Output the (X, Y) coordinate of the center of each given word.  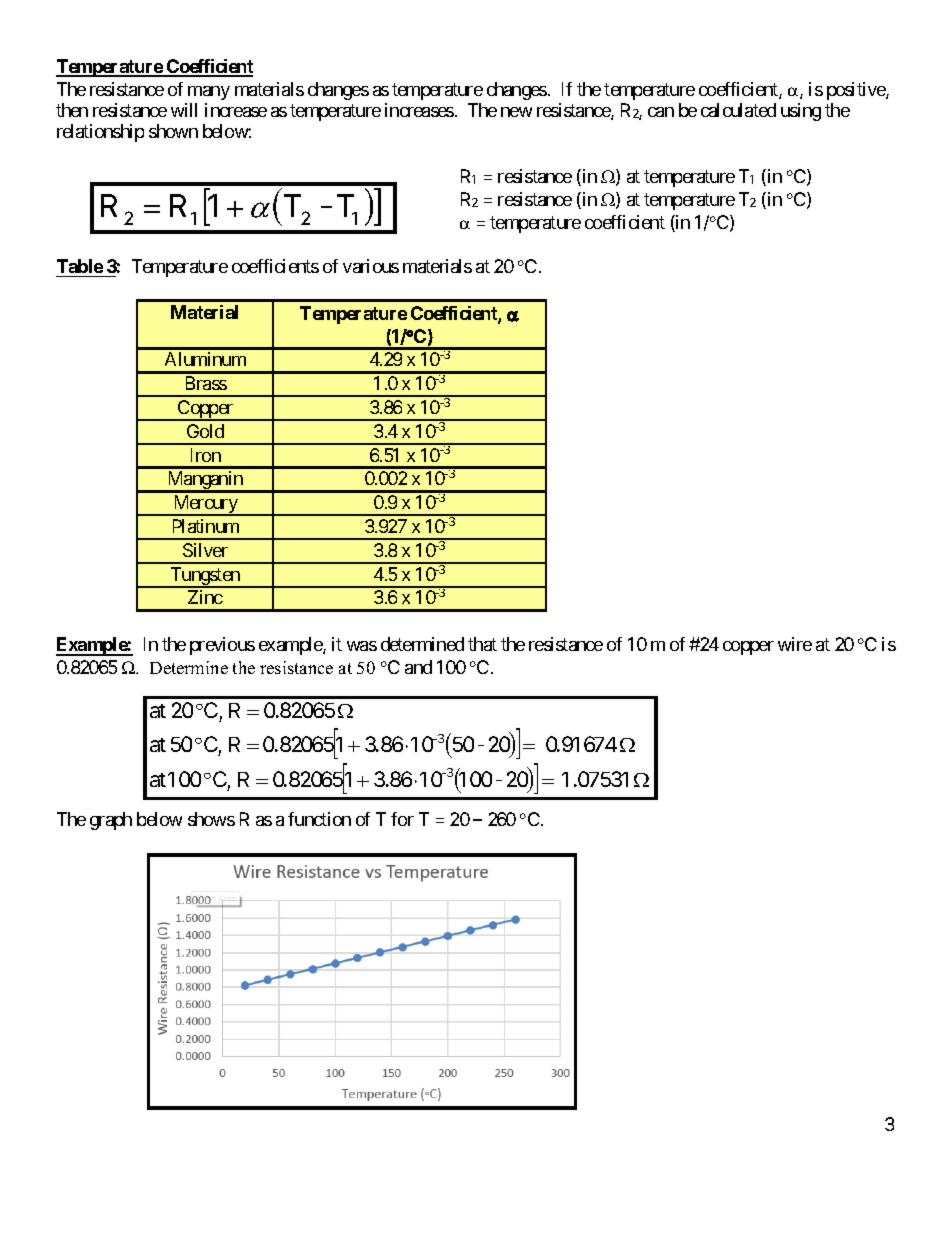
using (801, 112)
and (418, 667)
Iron (206, 455)
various (371, 266)
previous (222, 646)
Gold (205, 431)
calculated (738, 110)
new (516, 112)
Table (80, 266)
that (482, 644)
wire (795, 644)
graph (111, 821)
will (184, 110)
